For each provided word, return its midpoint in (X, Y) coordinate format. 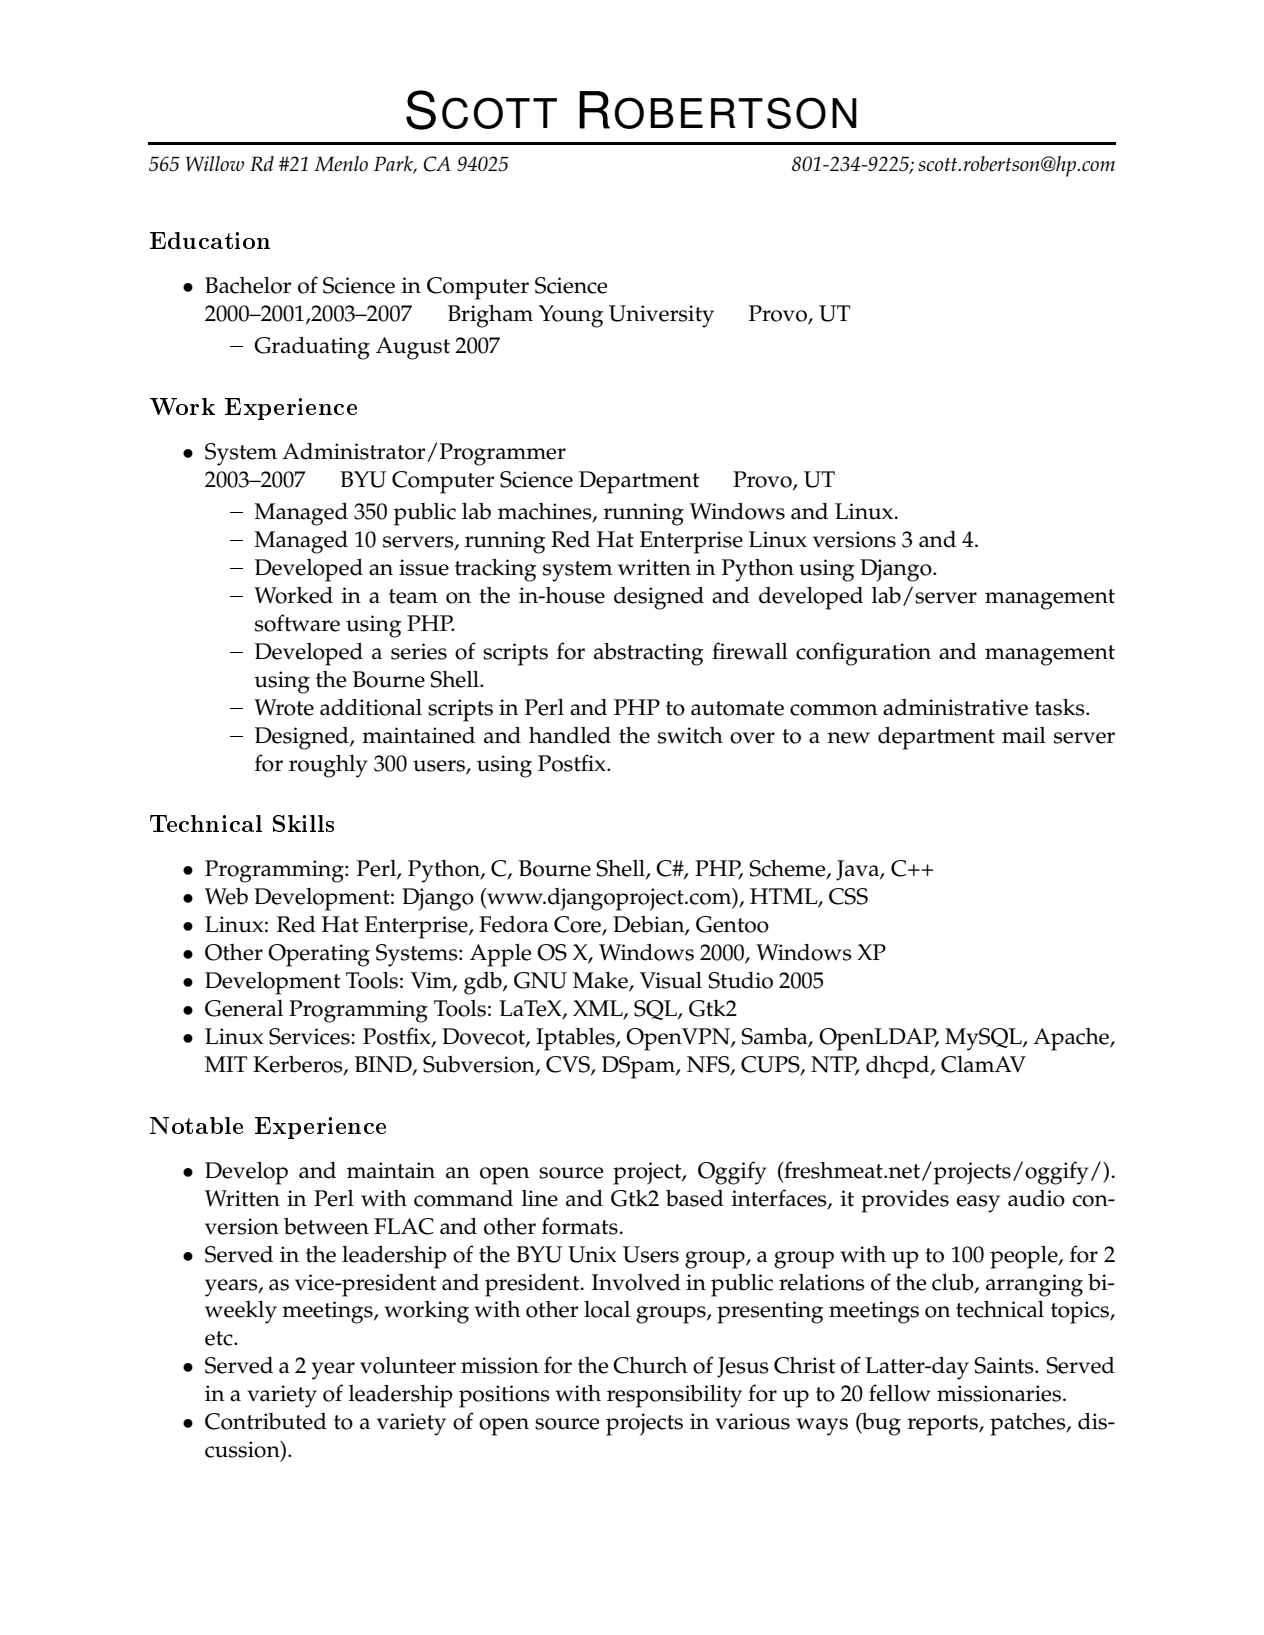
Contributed (266, 1421)
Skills (303, 823)
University (661, 316)
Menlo (341, 164)
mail (1024, 735)
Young (571, 316)
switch (690, 735)
